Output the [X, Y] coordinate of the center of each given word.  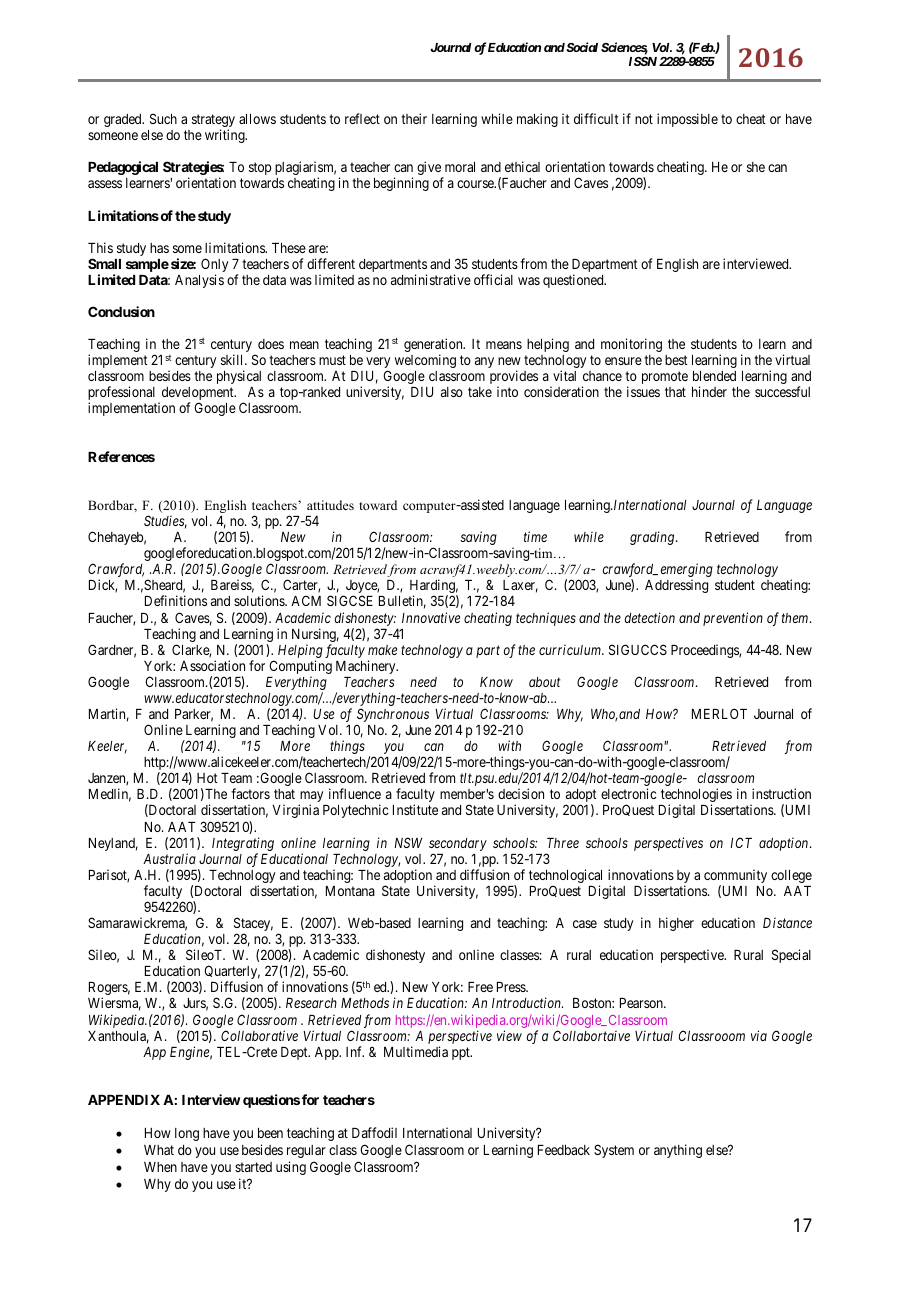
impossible [687, 120]
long [187, 1134]
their [414, 118]
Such [163, 118]
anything [678, 1151]
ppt [462, 1053]
